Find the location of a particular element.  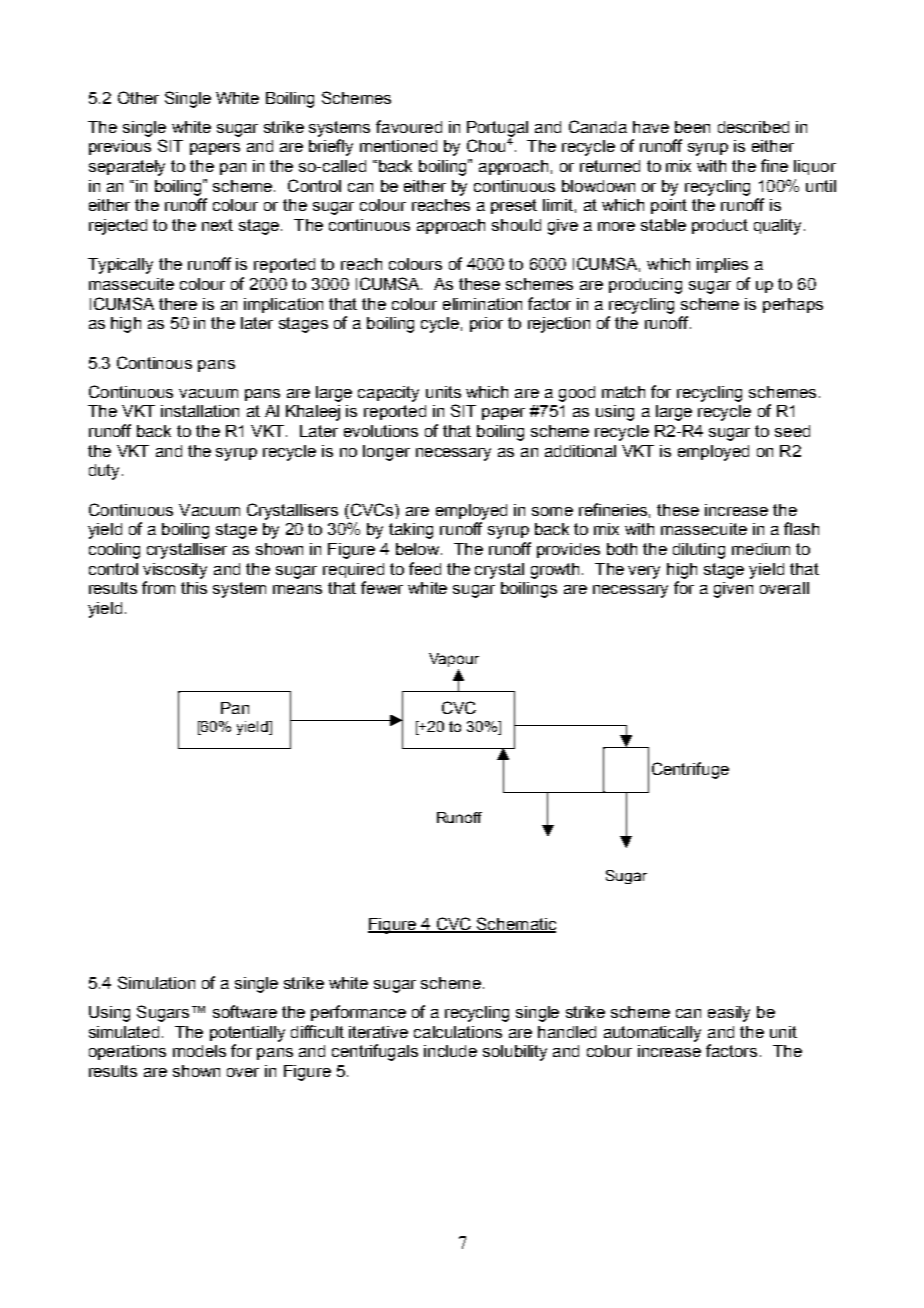

this is located at coordinates (194, 588).
